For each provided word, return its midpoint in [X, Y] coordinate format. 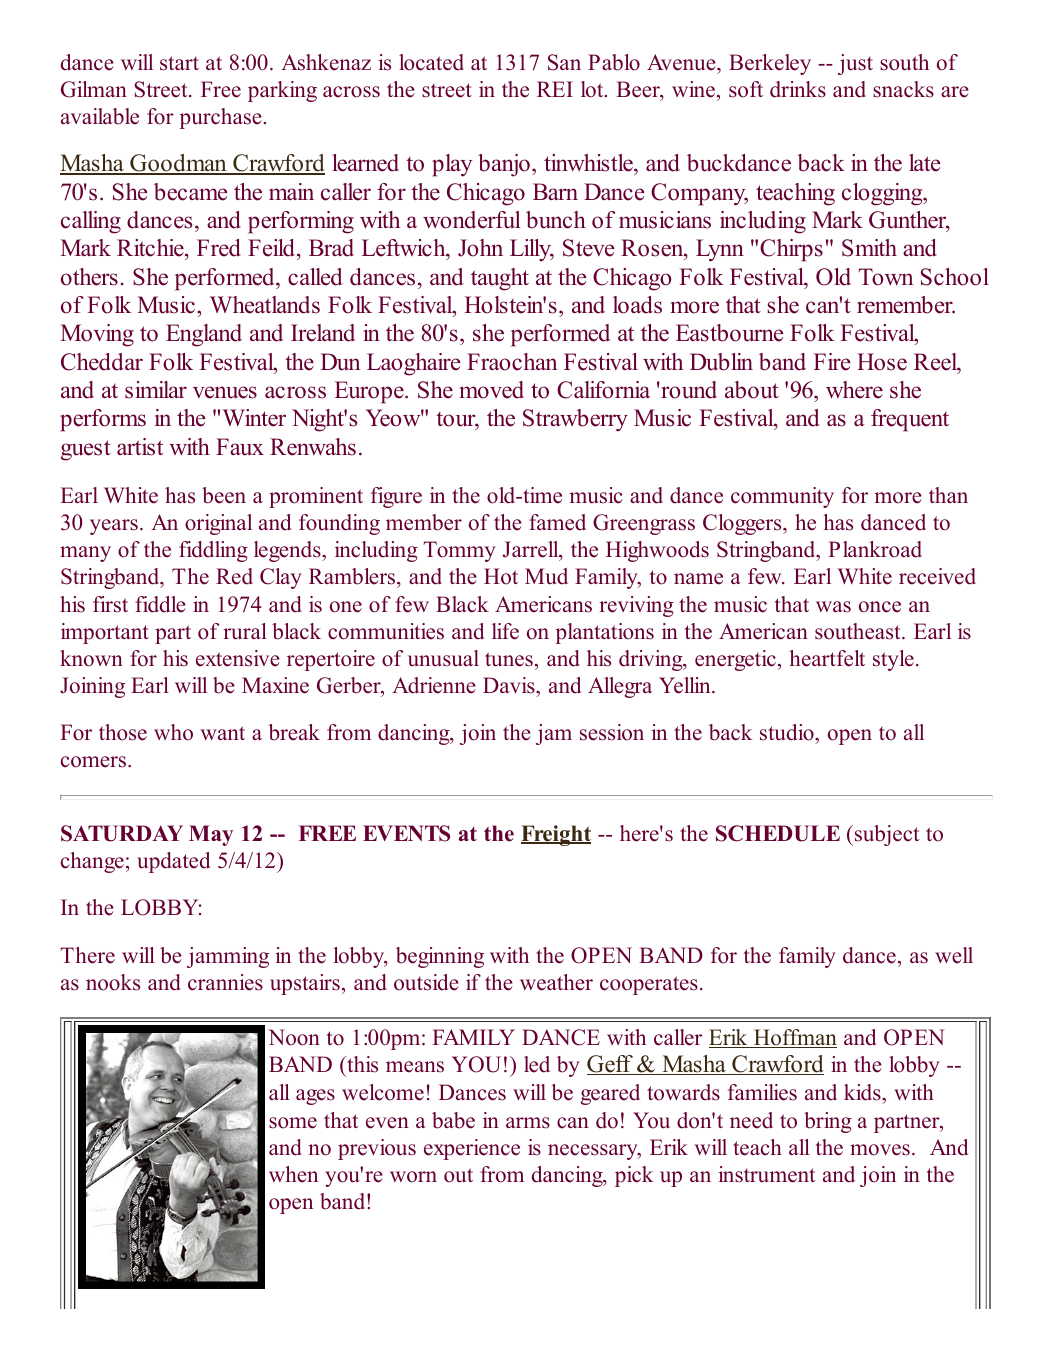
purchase [220, 118]
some [293, 1123]
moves [880, 1150]
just [855, 64]
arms [528, 1123]
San [564, 62]
